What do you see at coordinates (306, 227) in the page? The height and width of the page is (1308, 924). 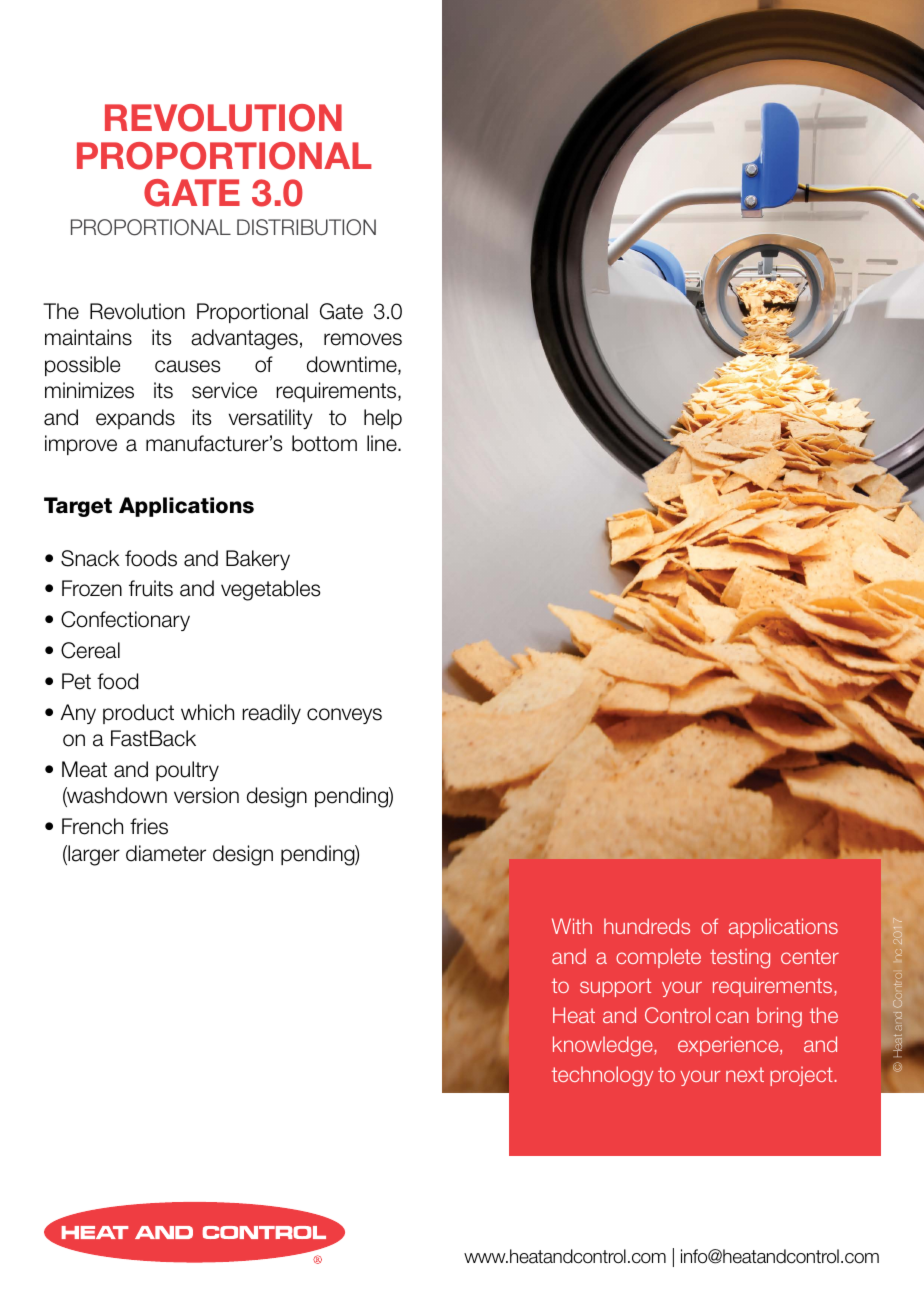 I see `DISTRIBUTION` at bounding box center [306, 227].
